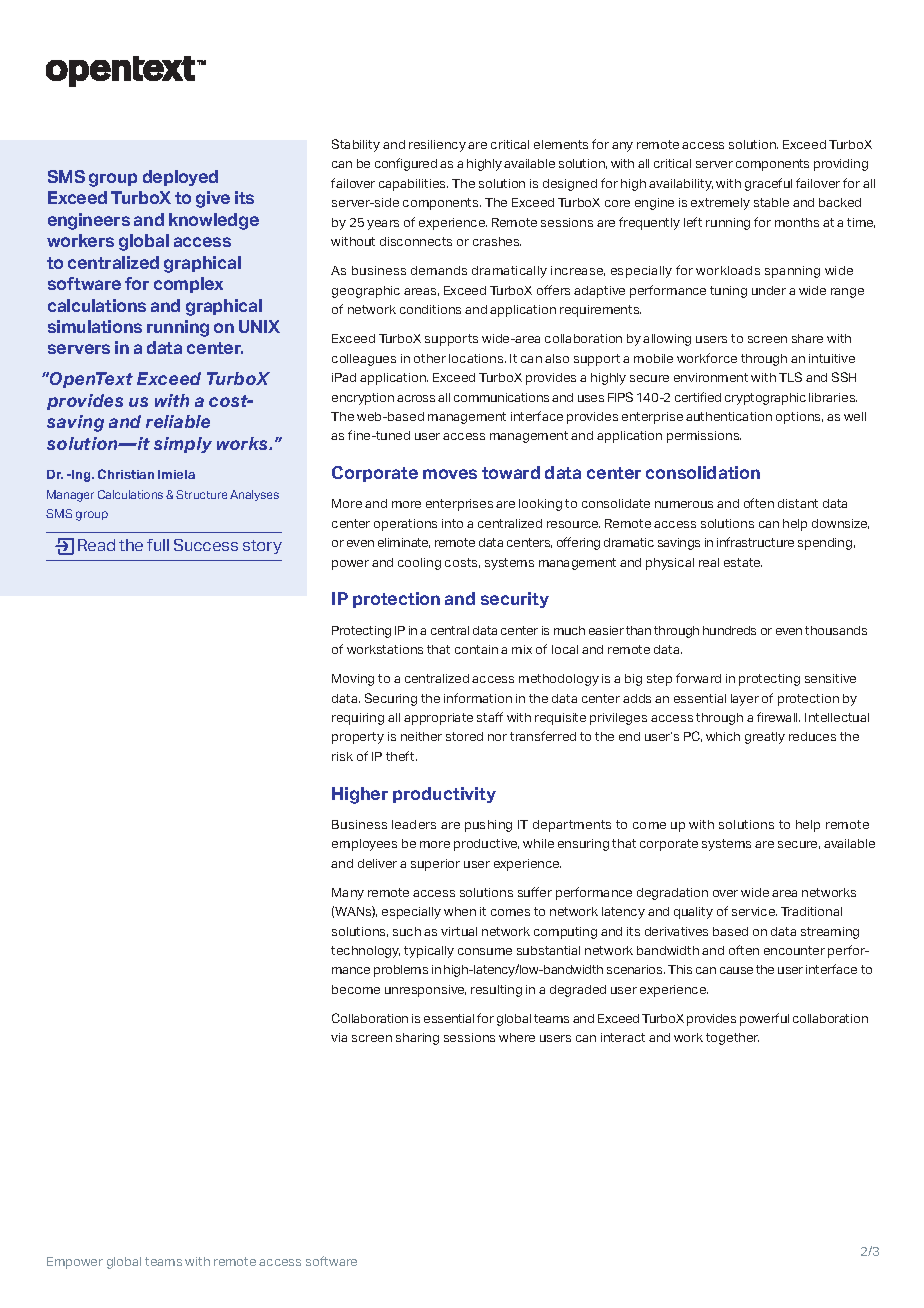 The height and width of the screenshot is (1308, 924). Describe the element at coordinates (515, 600) in the screenshot. I see `security` at that location.
